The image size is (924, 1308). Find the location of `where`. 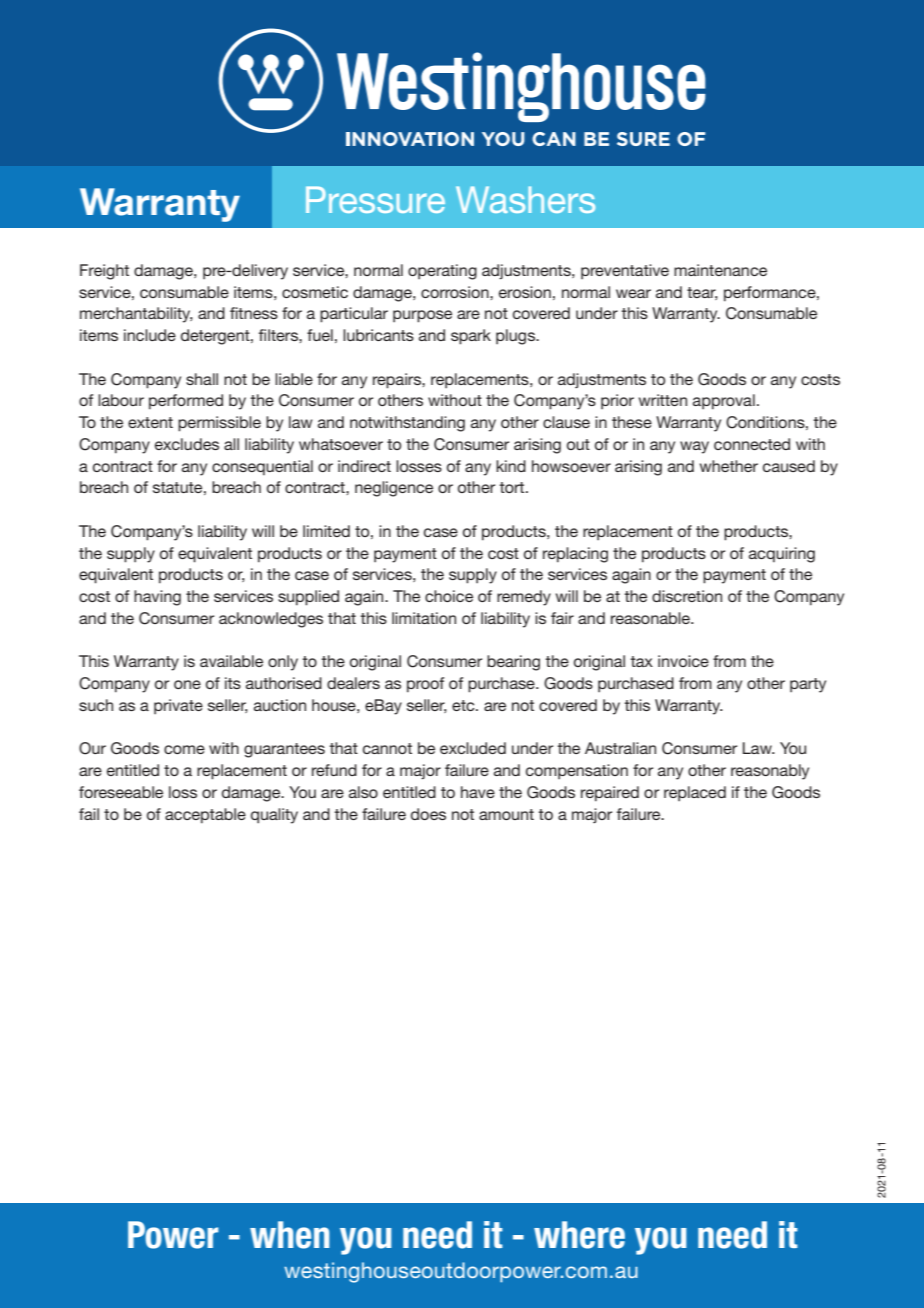

where is located at coordinates (579, 1235).
